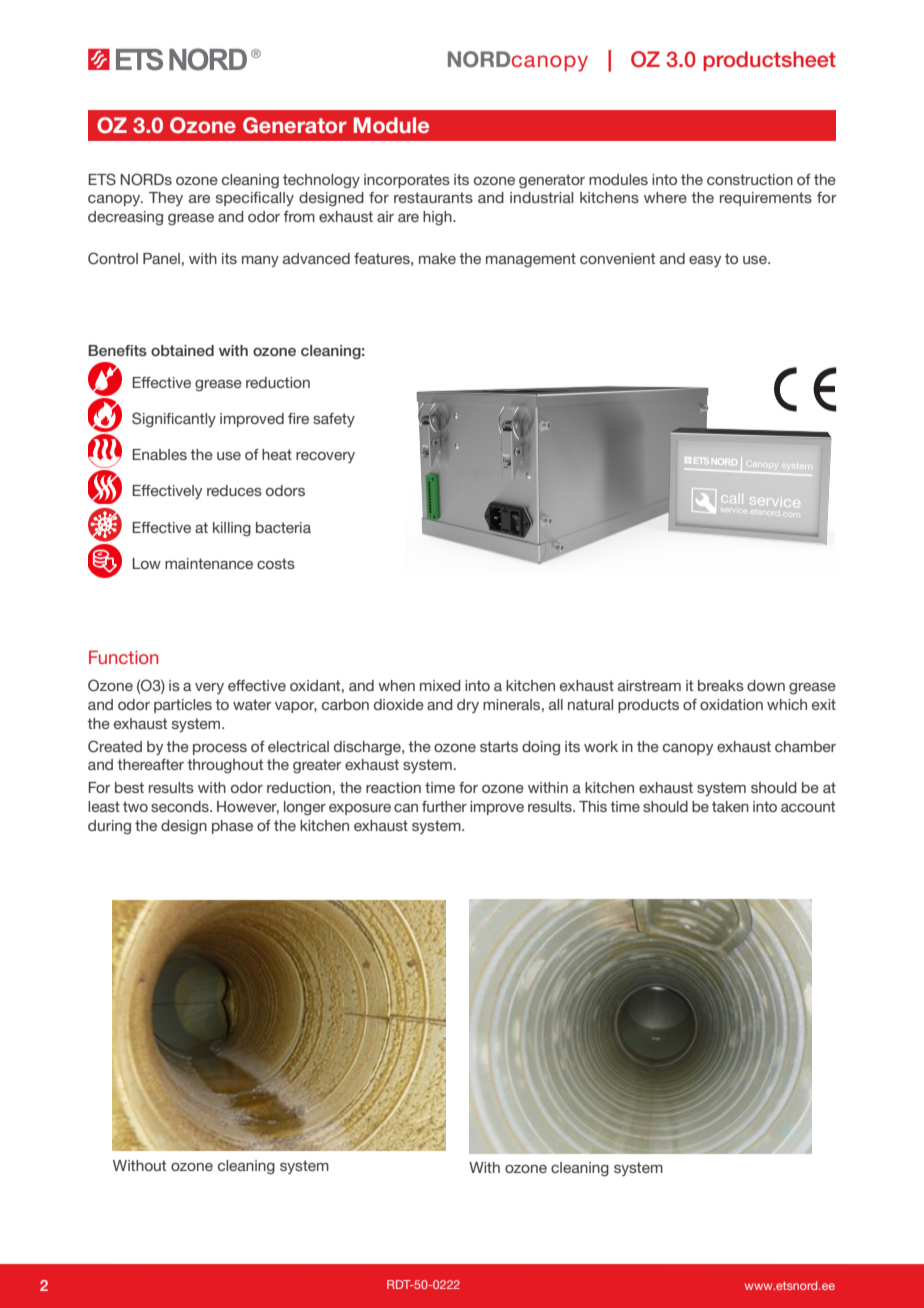 Image resolution: width=924 pixels, height=1308 pixels. I want to click on mixed, so click(440, 685).
